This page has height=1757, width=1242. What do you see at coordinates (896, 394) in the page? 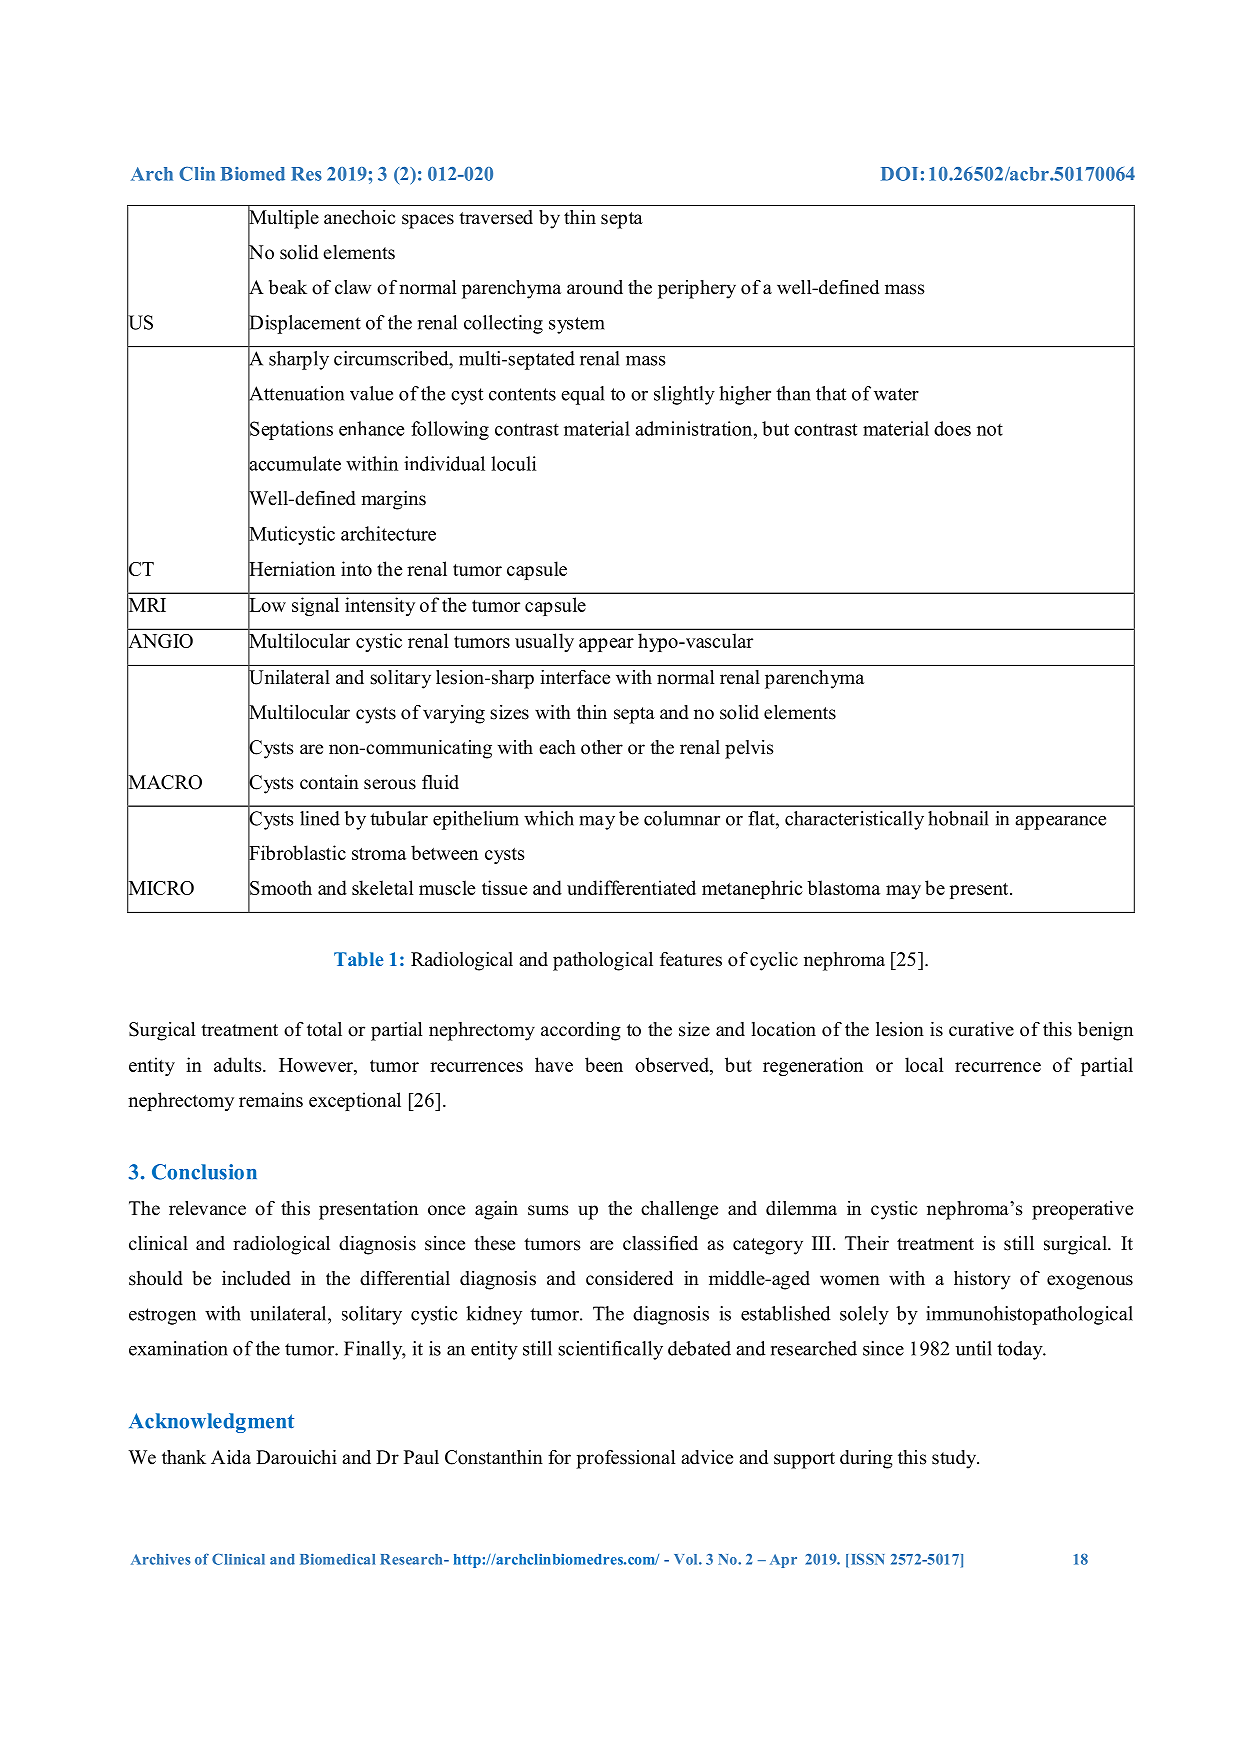
I see `water` at bounding box center [896, 394].
